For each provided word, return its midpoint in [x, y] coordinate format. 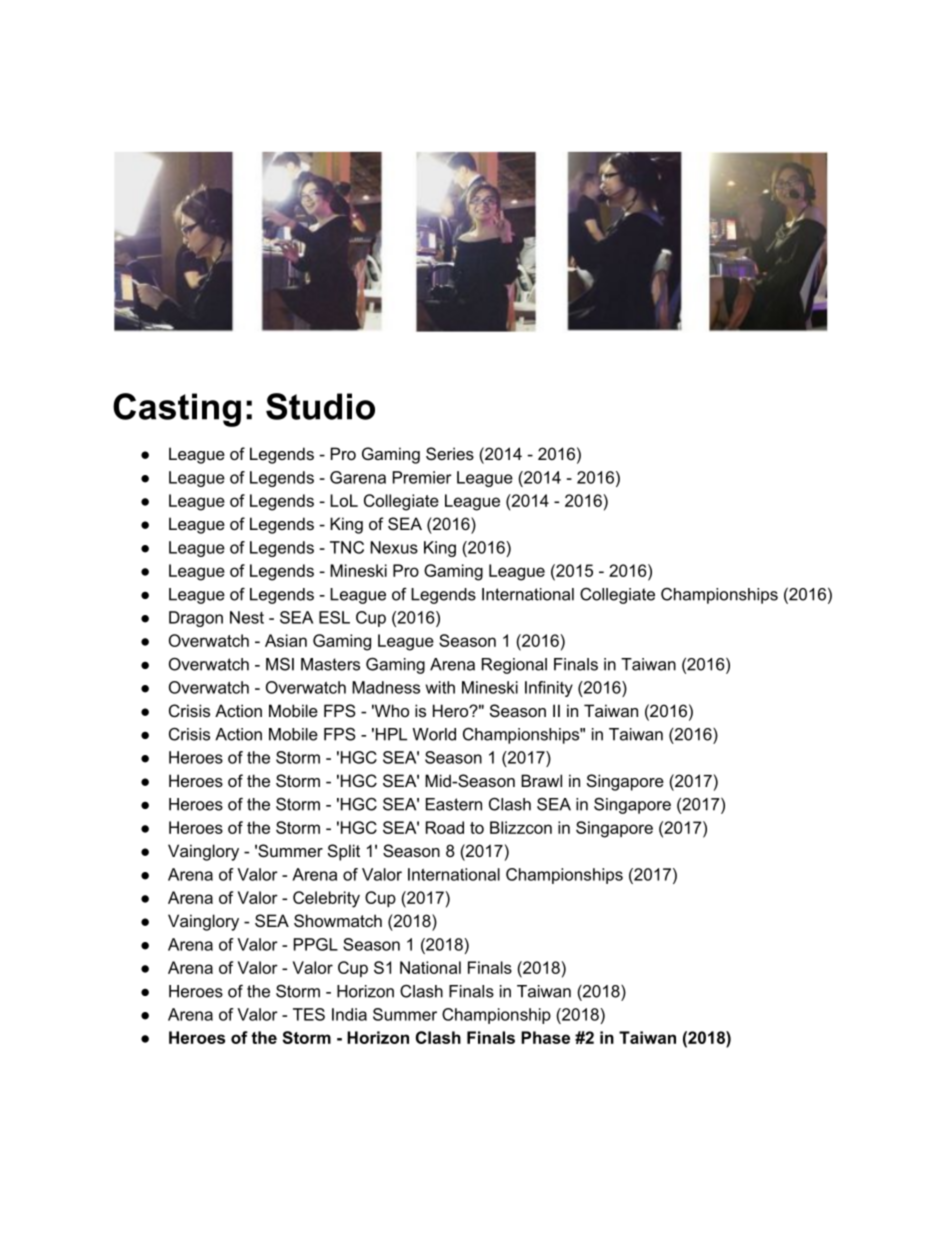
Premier [422, 477]
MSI [280, 664]
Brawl [541, 780]
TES [309, 1014]
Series [450, 453]
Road [445, 827]
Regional [514, 666]
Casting [177, 410]
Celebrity [326, 899]
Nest [247, 617]
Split [344, 852]
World [434, 734]
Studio [320, 406]
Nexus [394, 547]
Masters [330, 664]
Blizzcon [521, 827]
